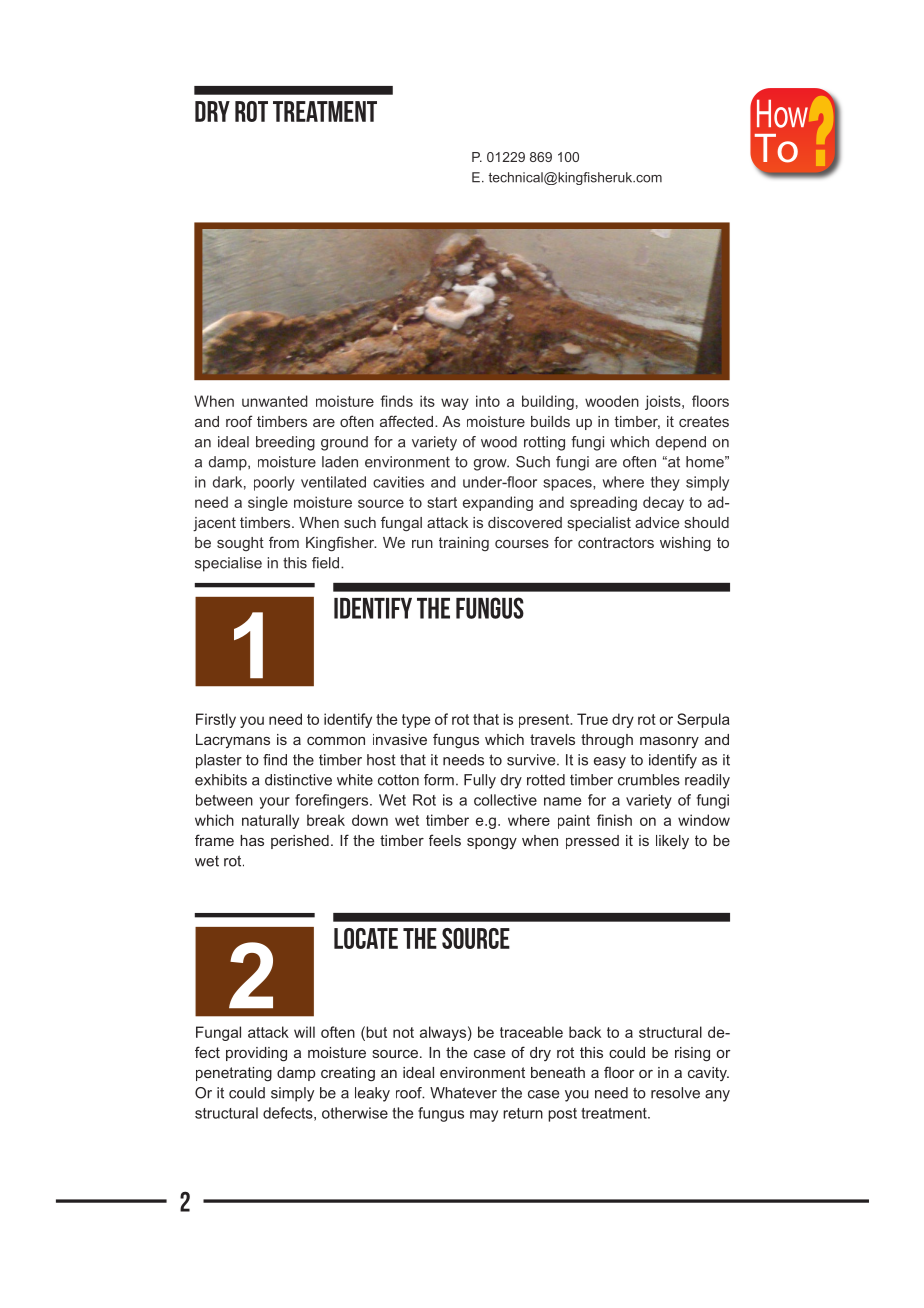 Image resolution: width=924 pixels, height=1308 pixels. Describe the element at coordinates (275, 401) in the image. I see `unwanted` at that location.
